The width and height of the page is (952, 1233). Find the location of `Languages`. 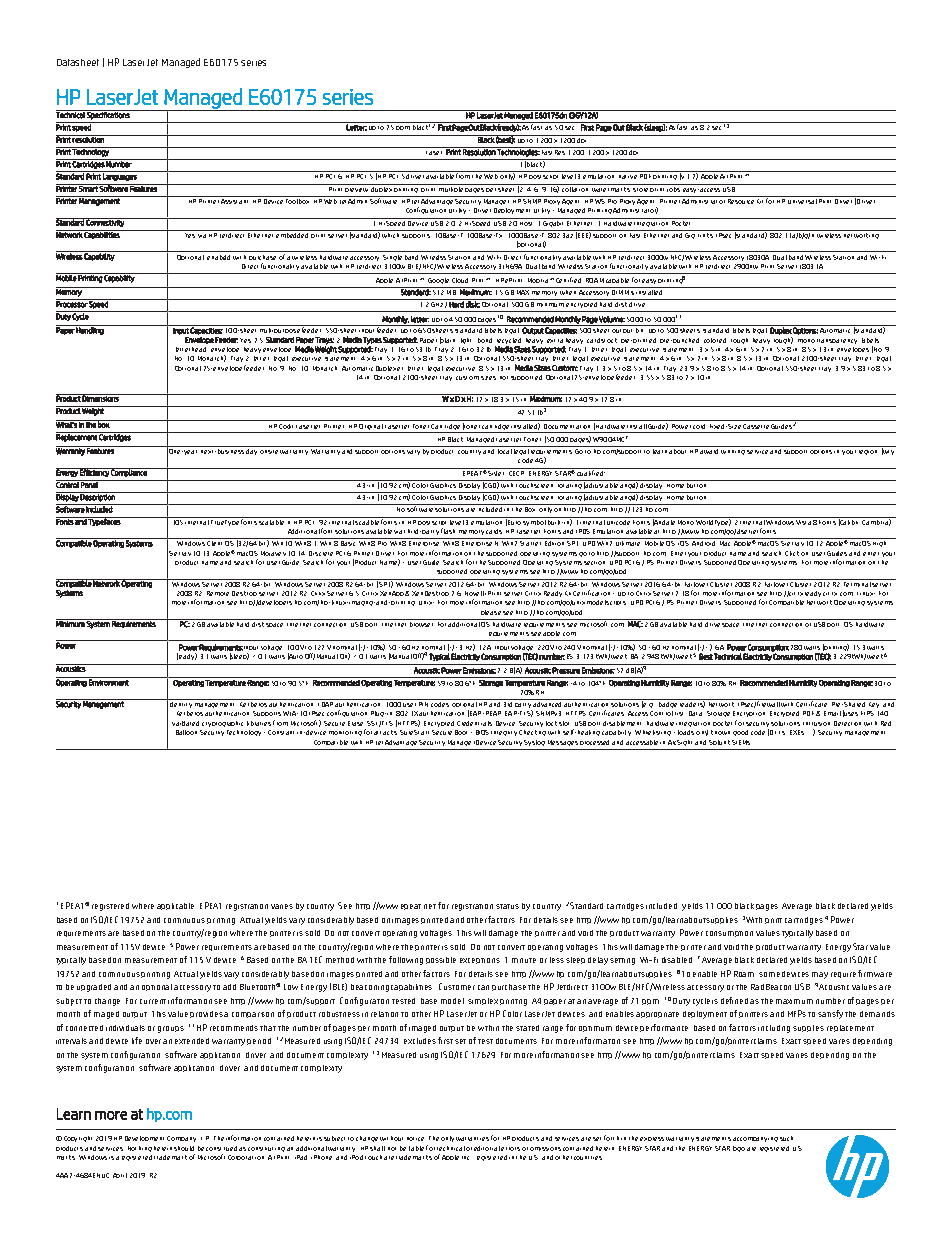

Languages is located at coordinates (120, 176).
